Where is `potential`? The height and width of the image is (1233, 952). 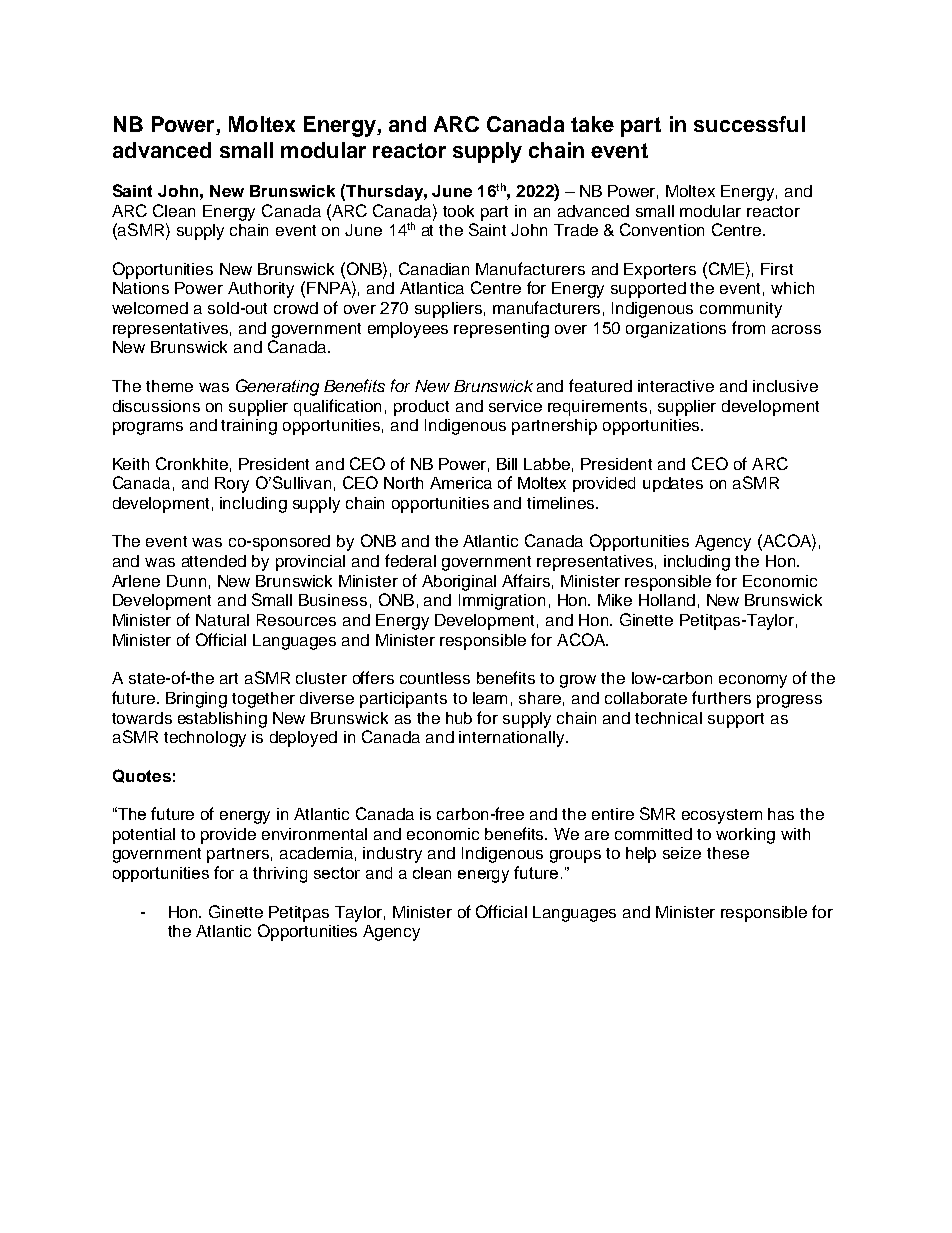
potential is located at coordinates (144, 836).
